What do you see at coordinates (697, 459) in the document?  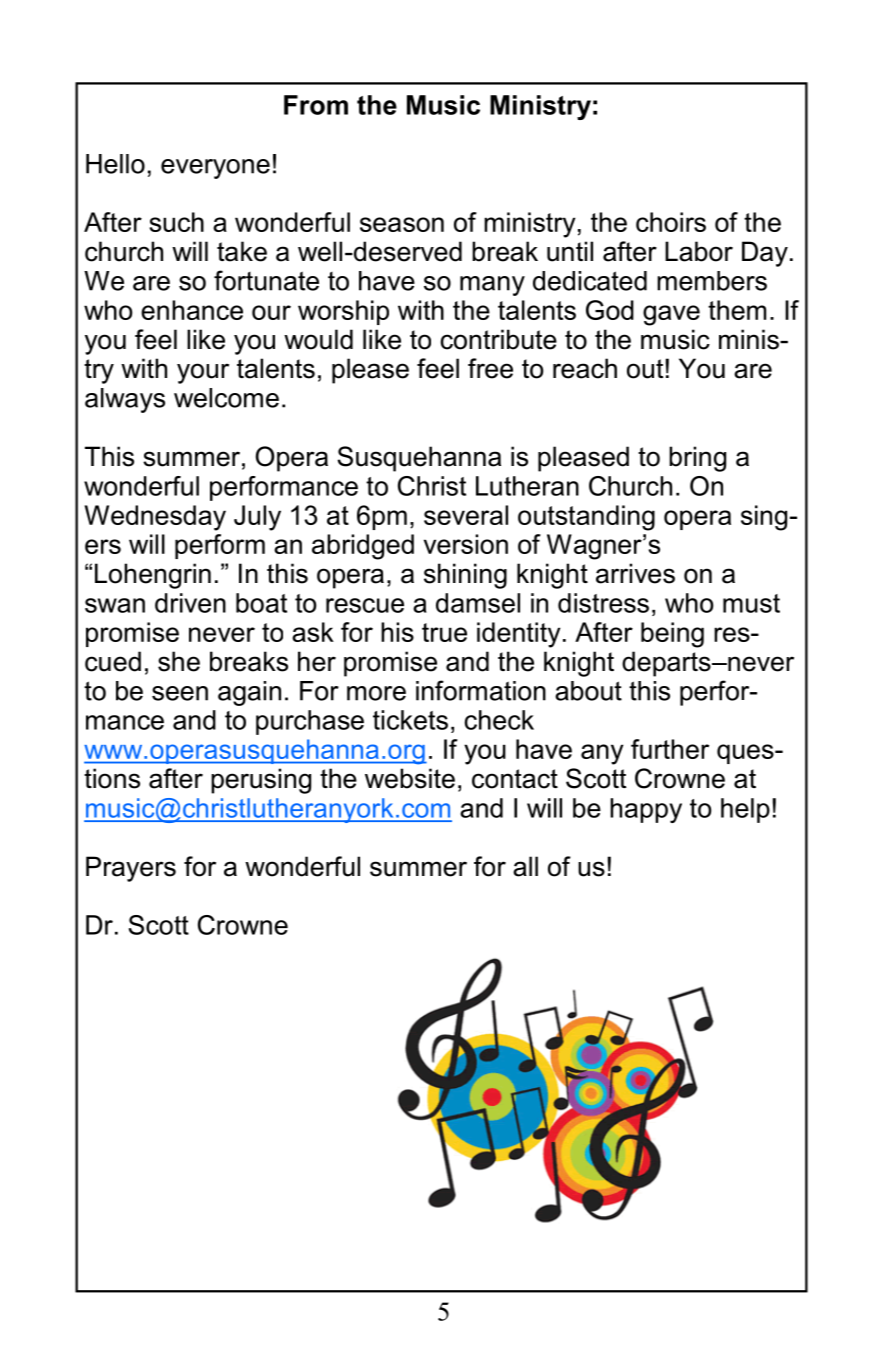 I see `bring` at bounding box center [697, 459].
